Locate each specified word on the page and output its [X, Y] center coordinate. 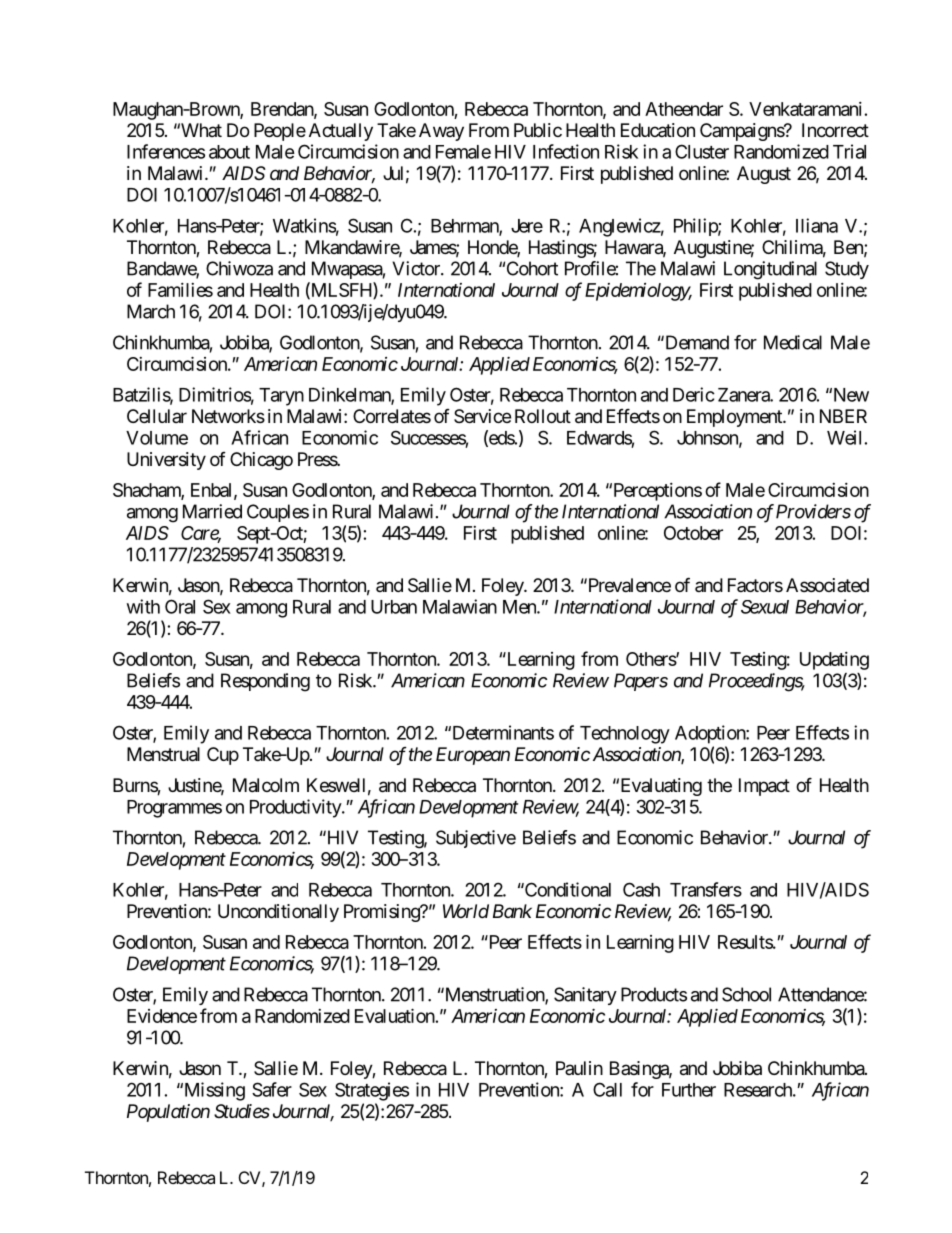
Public [538, 130]
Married [212, 511]
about [229, 152]
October [693, 533]
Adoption [711, 734]
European [473, 756]
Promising [382, 913]
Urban [394, 607]
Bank [512, 911]
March [151, 311]
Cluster [702, 151]
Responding [265, 682]
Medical [793, 342]
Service [482, 416]
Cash [641, 889]
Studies [242, 1111]
